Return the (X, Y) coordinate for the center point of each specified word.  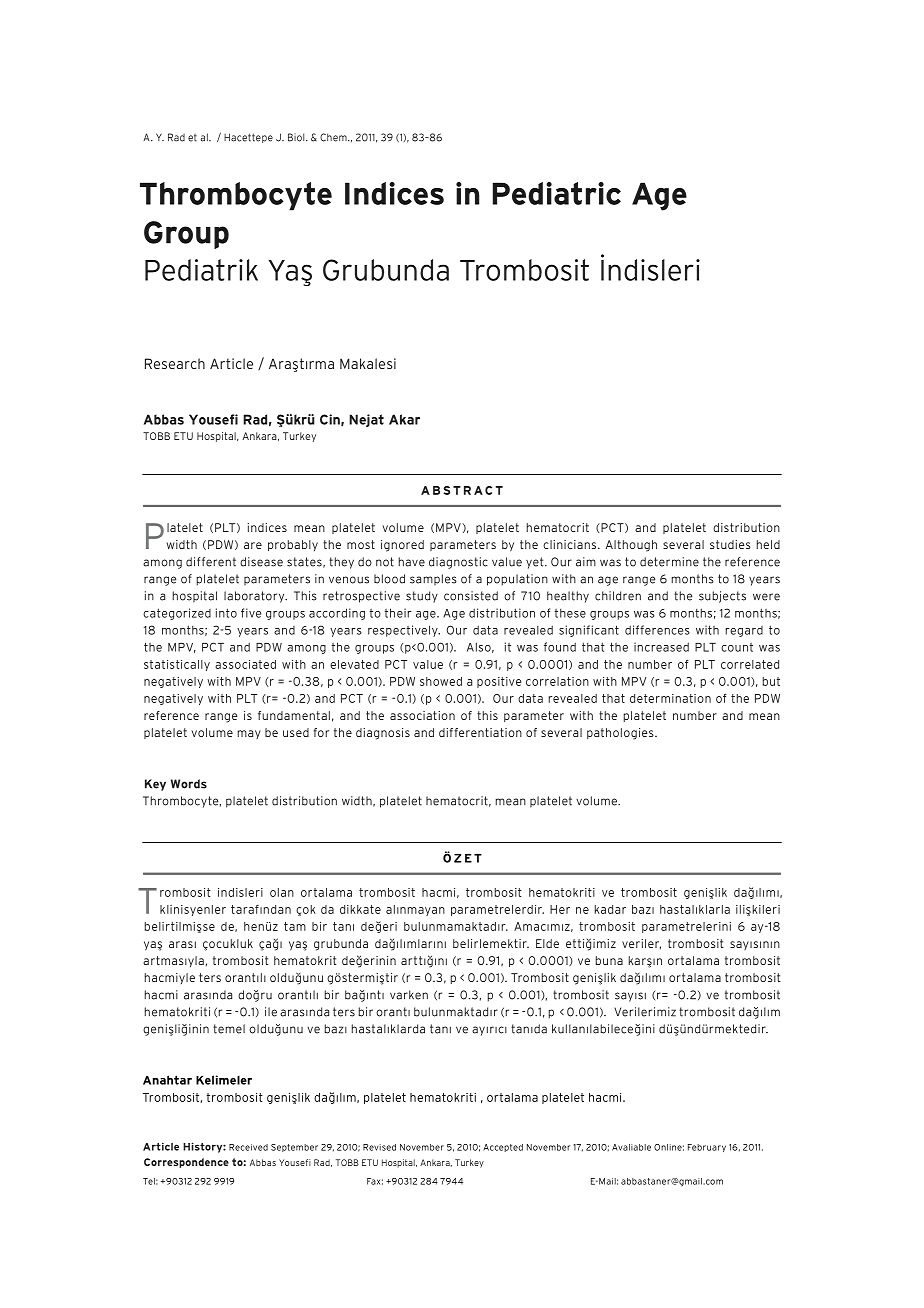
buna (609, 960)
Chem (334, 137)
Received (248, 1147)
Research (175, 363)
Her (560, 909)
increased (661, 647)
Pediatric (557, 193)
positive (499, 682)
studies (730, 544)
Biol (297, 137)
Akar (404, 419)
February (707, 1148)
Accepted (503, 1148)
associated (245, 664)
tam (295, 926)
